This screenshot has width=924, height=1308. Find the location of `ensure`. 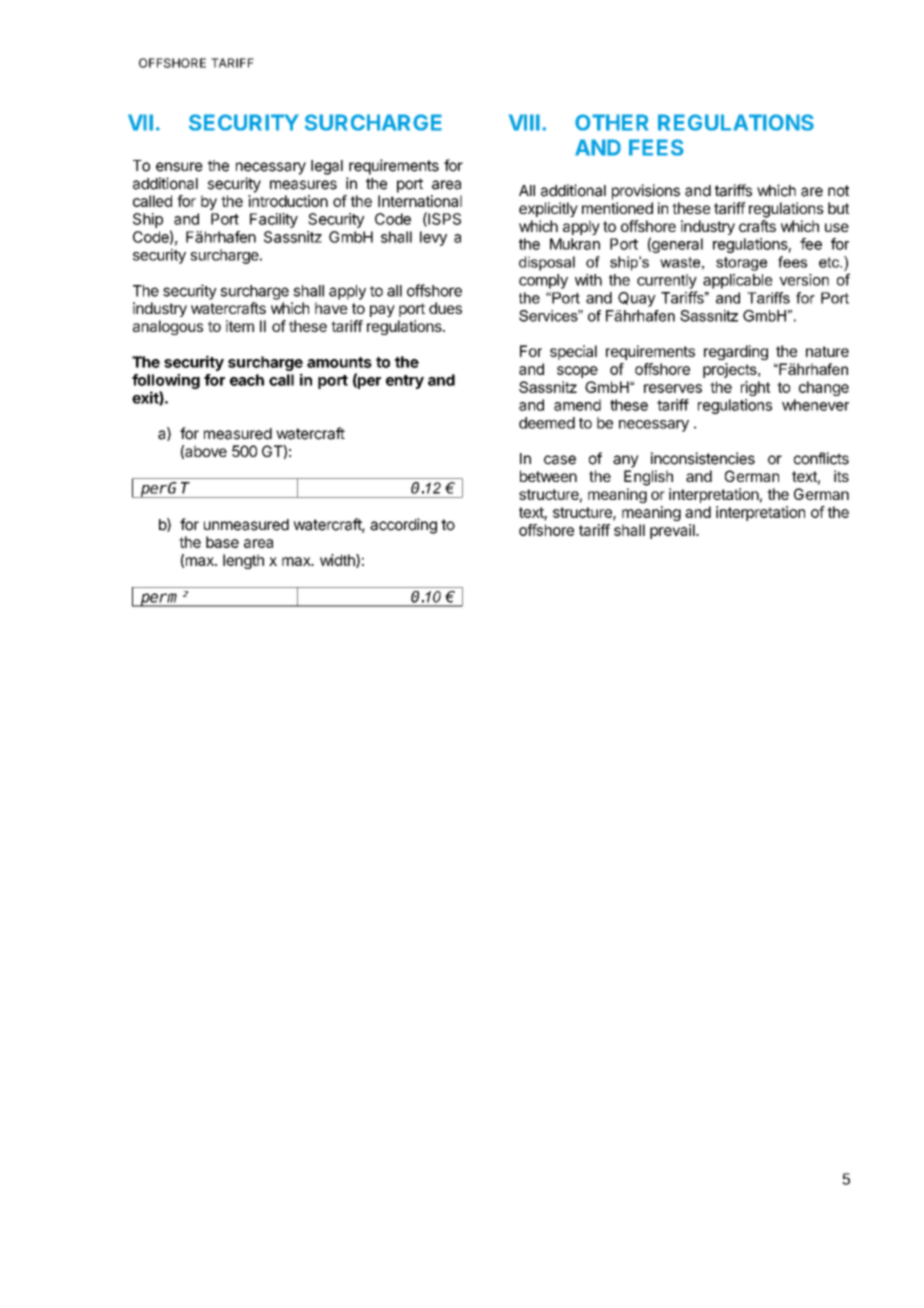

ensure is located at coordinates (179, 167).
